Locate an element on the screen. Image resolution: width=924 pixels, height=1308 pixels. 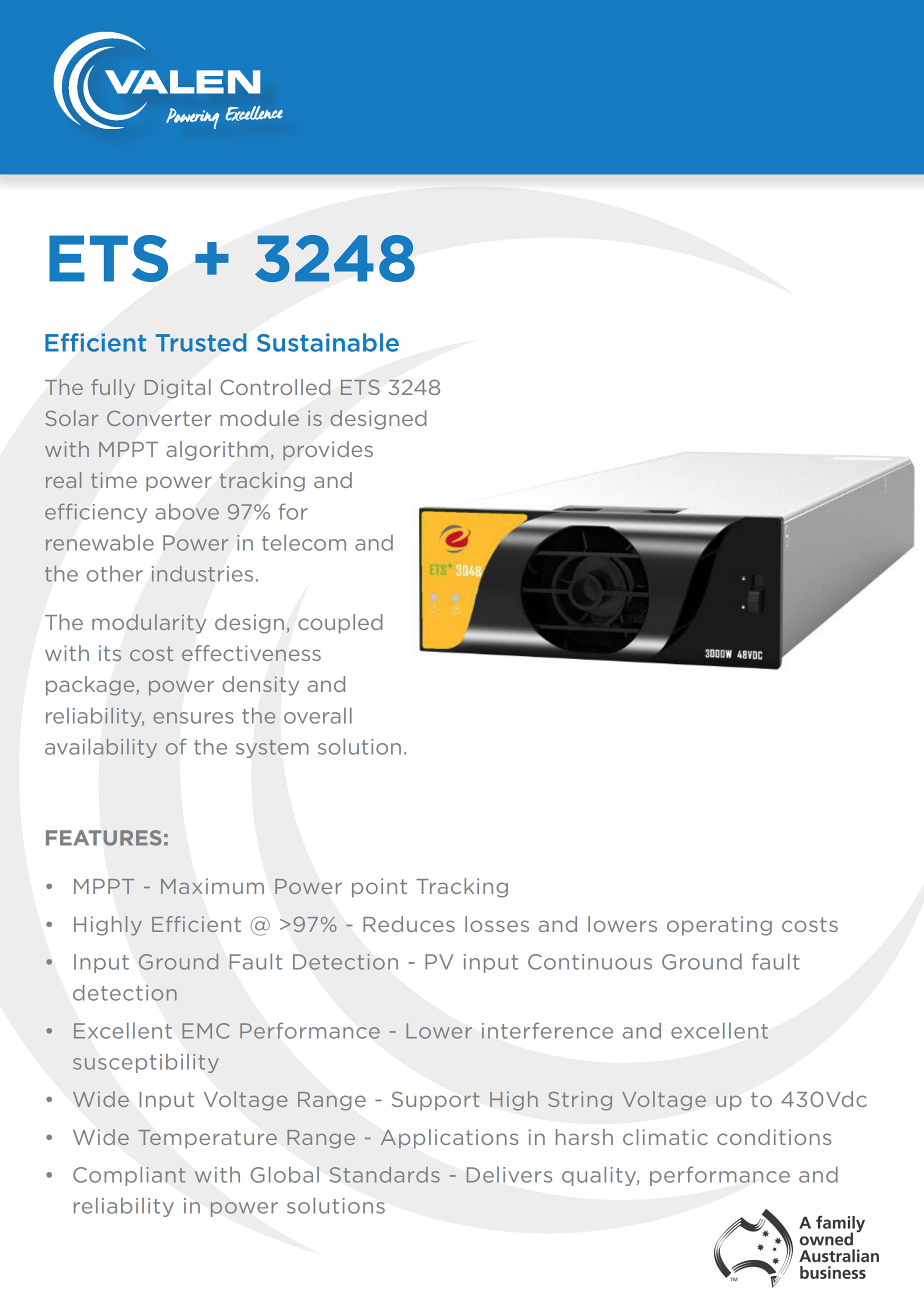
climatic is located at coordinates (665, 1137).
